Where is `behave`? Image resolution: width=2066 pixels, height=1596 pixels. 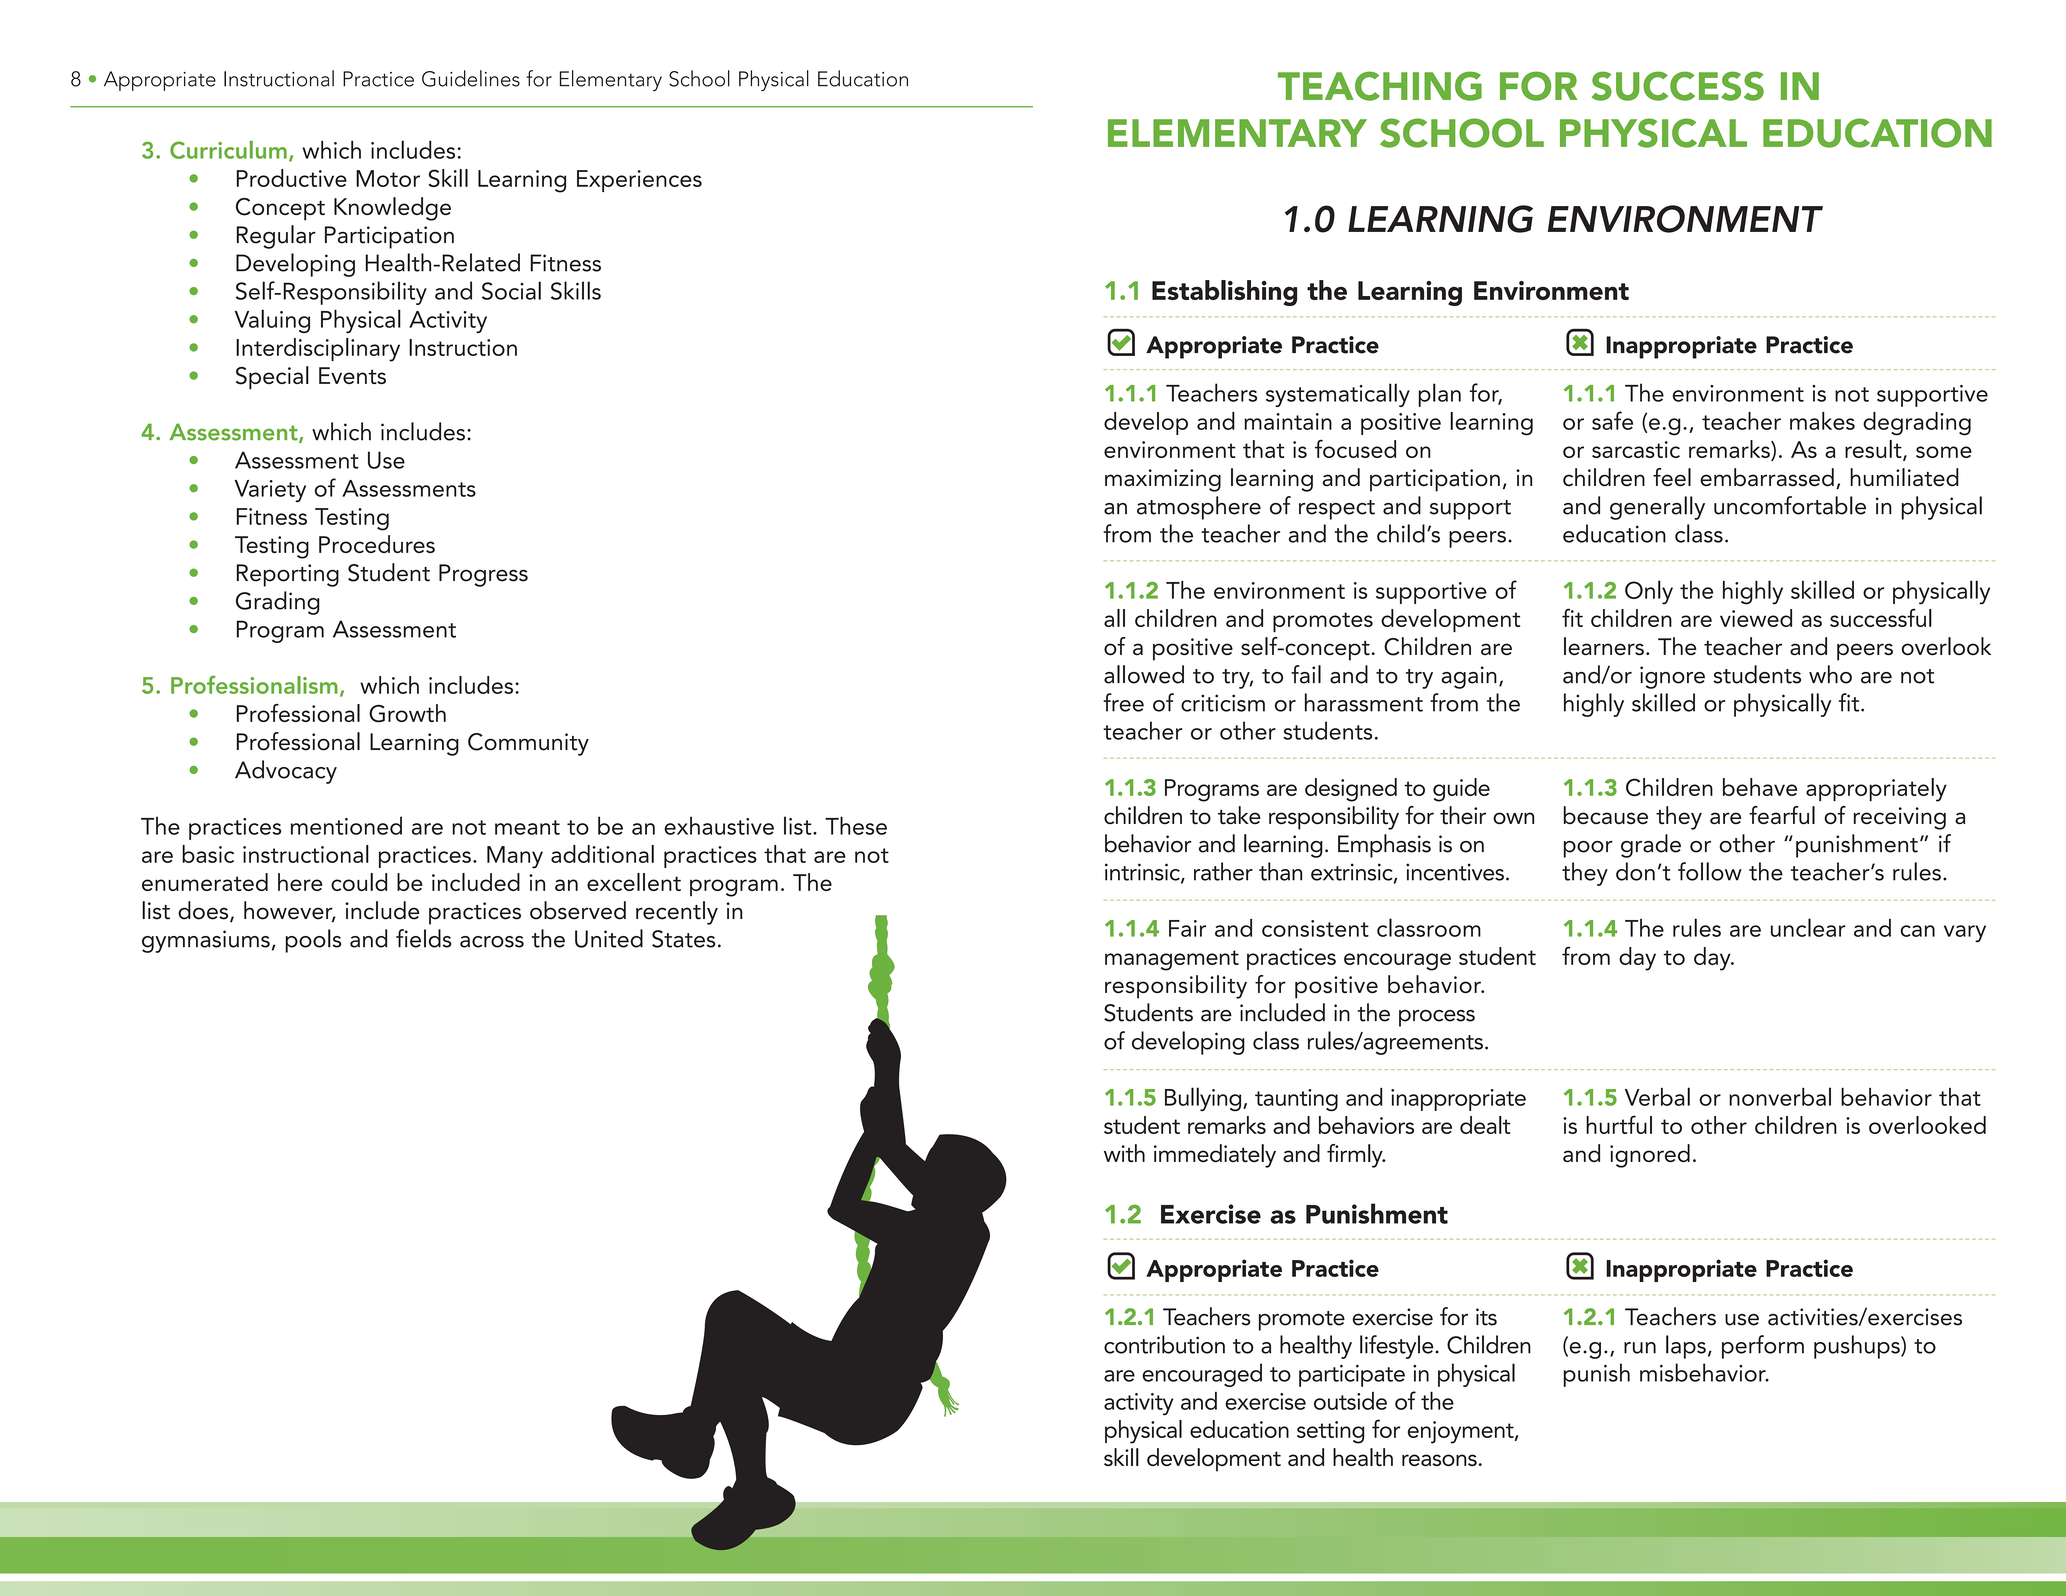 behave is located at coordinates (1760, 787).
